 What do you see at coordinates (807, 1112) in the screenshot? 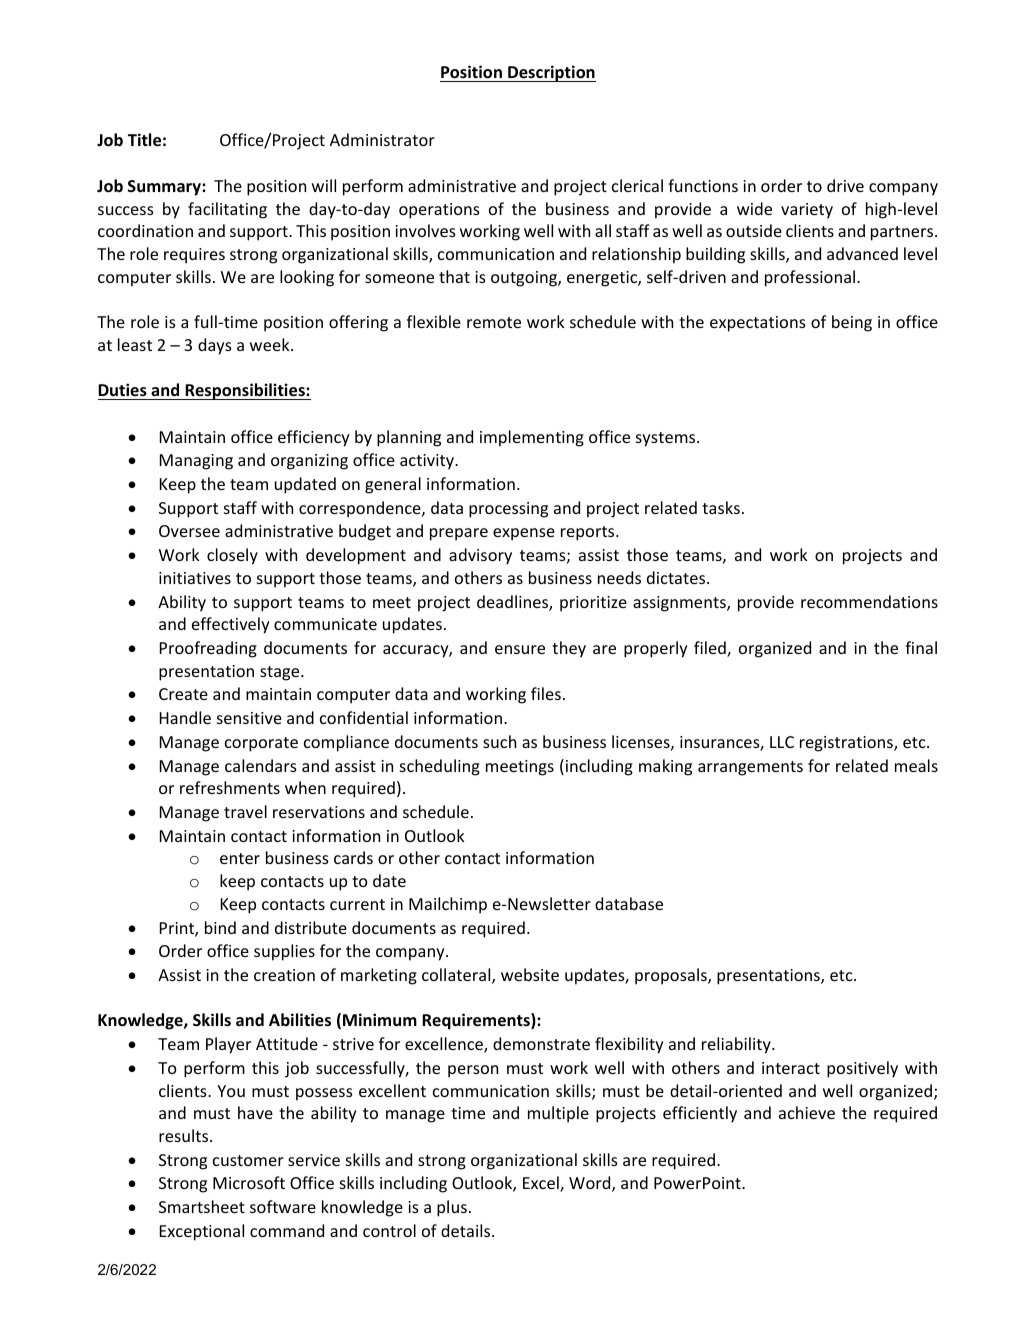
I see `achieve` at bounding box center [807, 1112].
